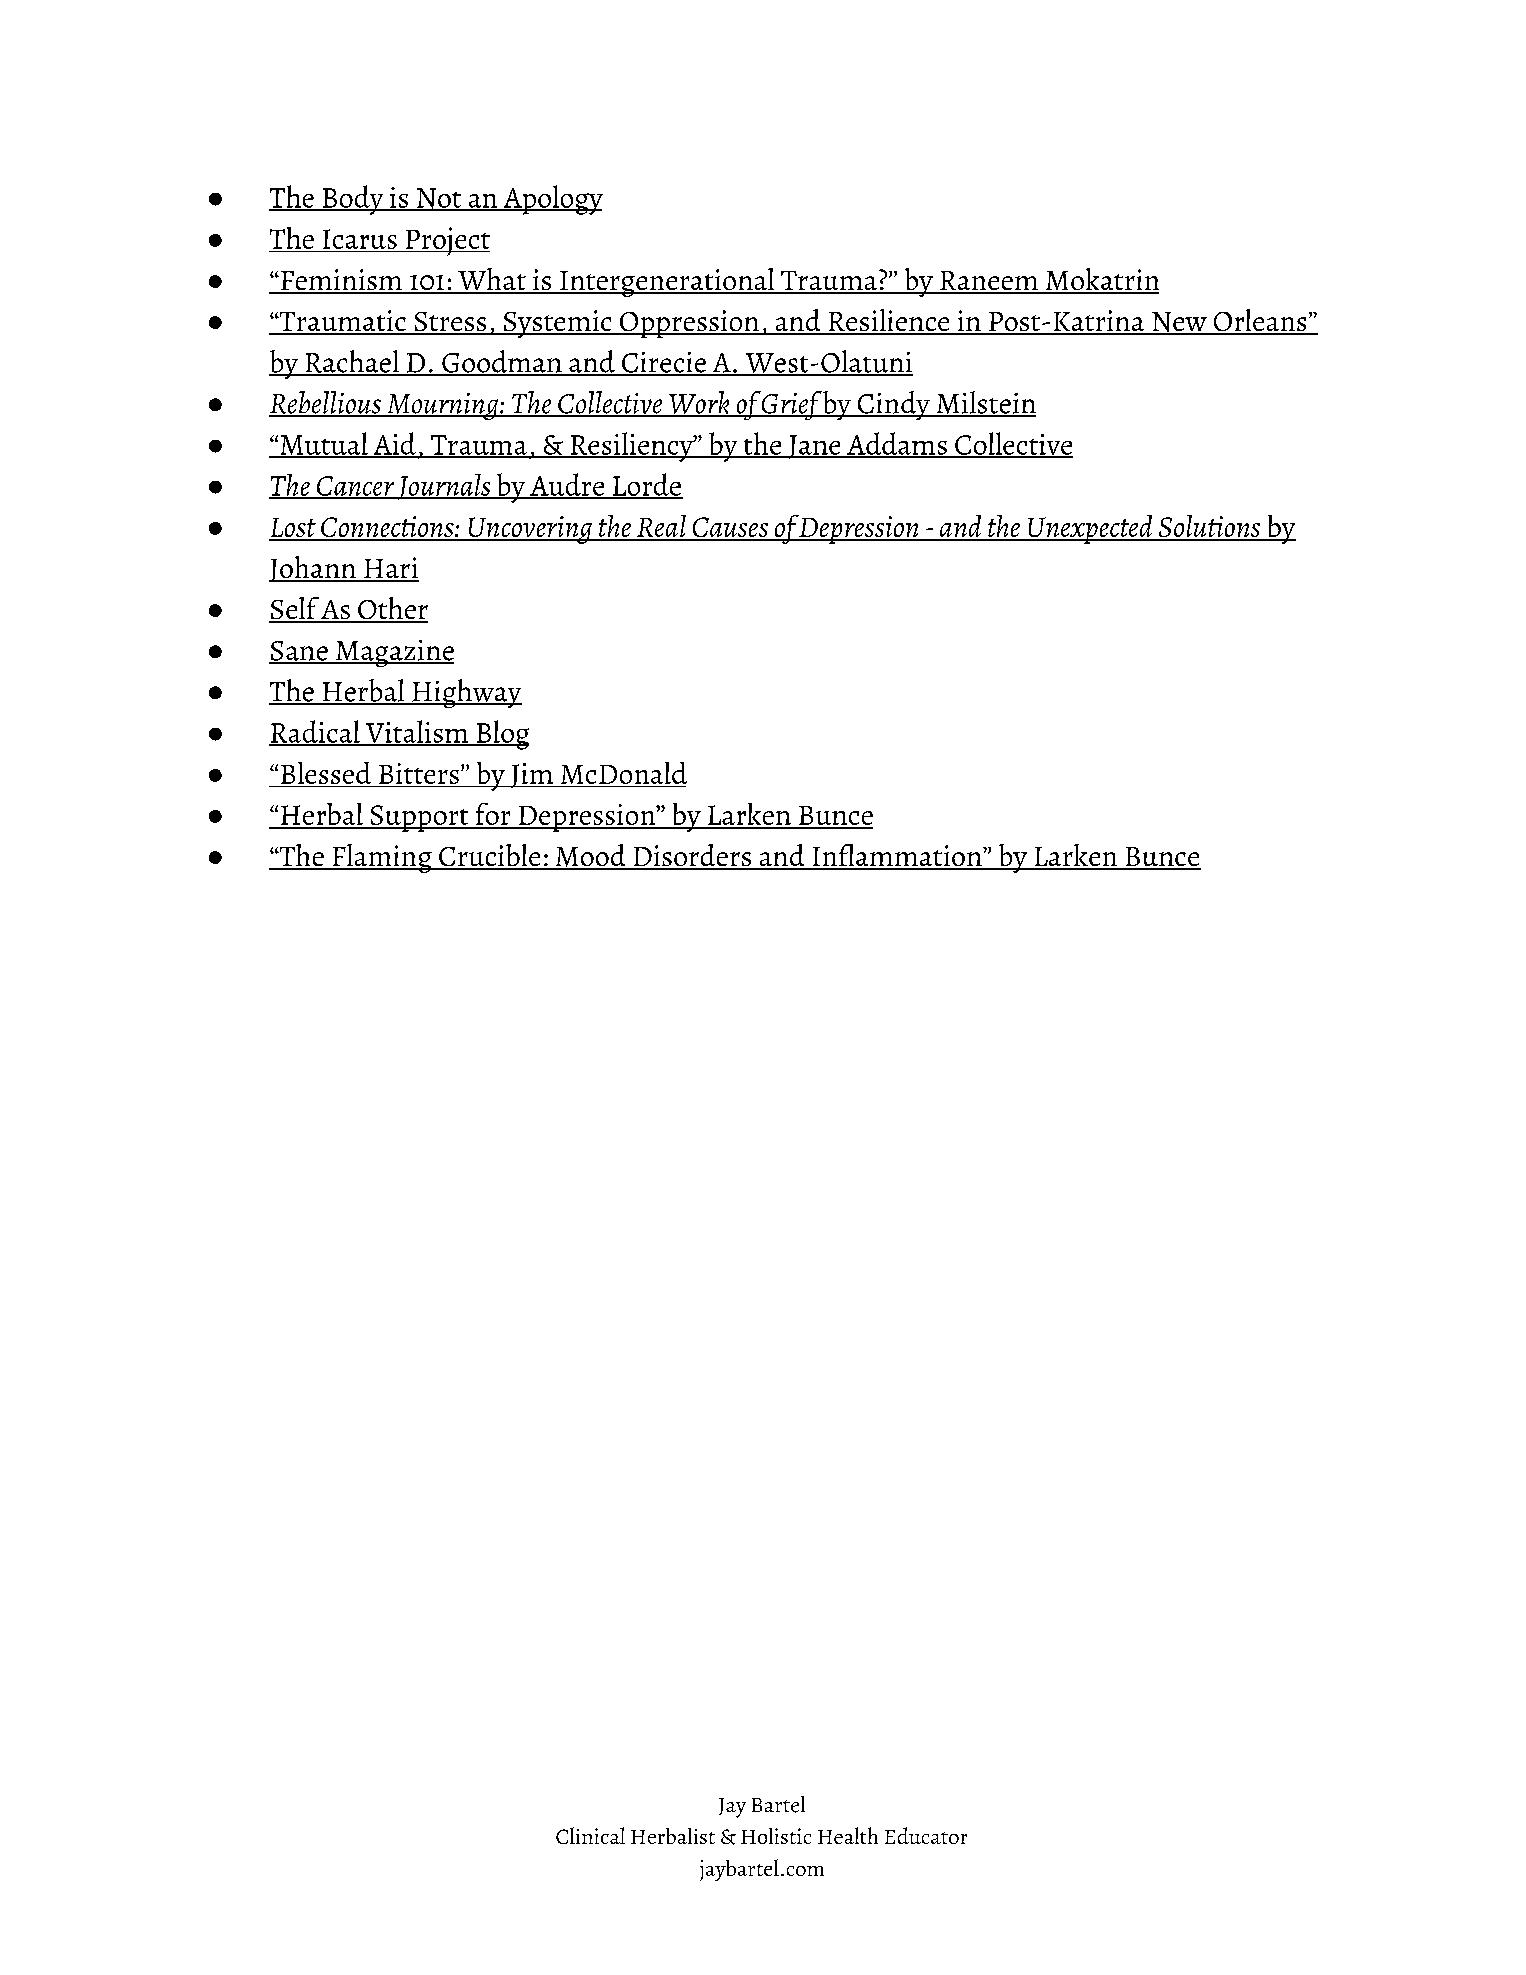 This screenshot has height=1975, width=1526. What do you see at coordinates (897, 856) in the screenshot?
I see `Inflammation` at bounding box center [897, 856].
